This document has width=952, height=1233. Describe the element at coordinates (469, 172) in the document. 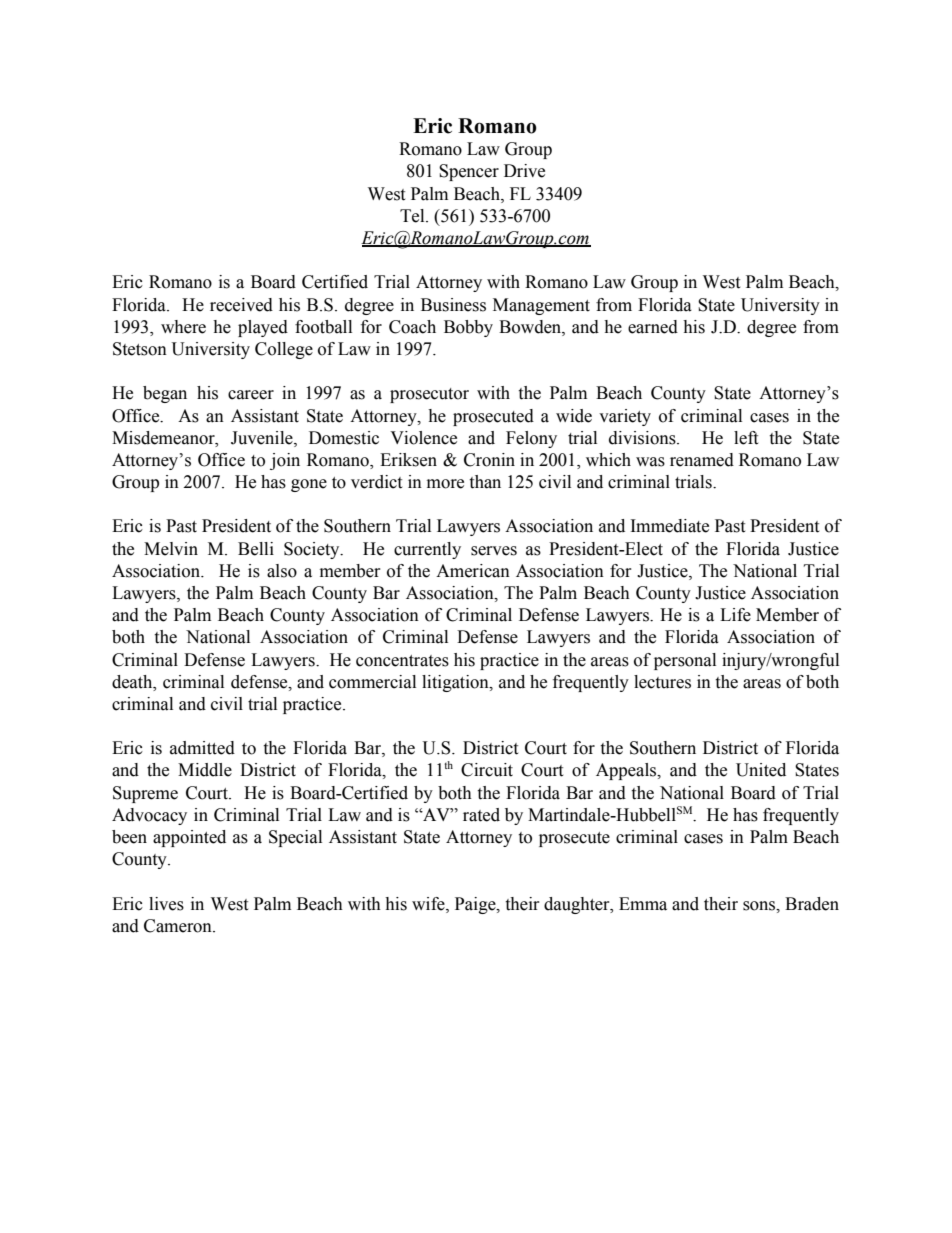

I see `Spencer` at that location.
